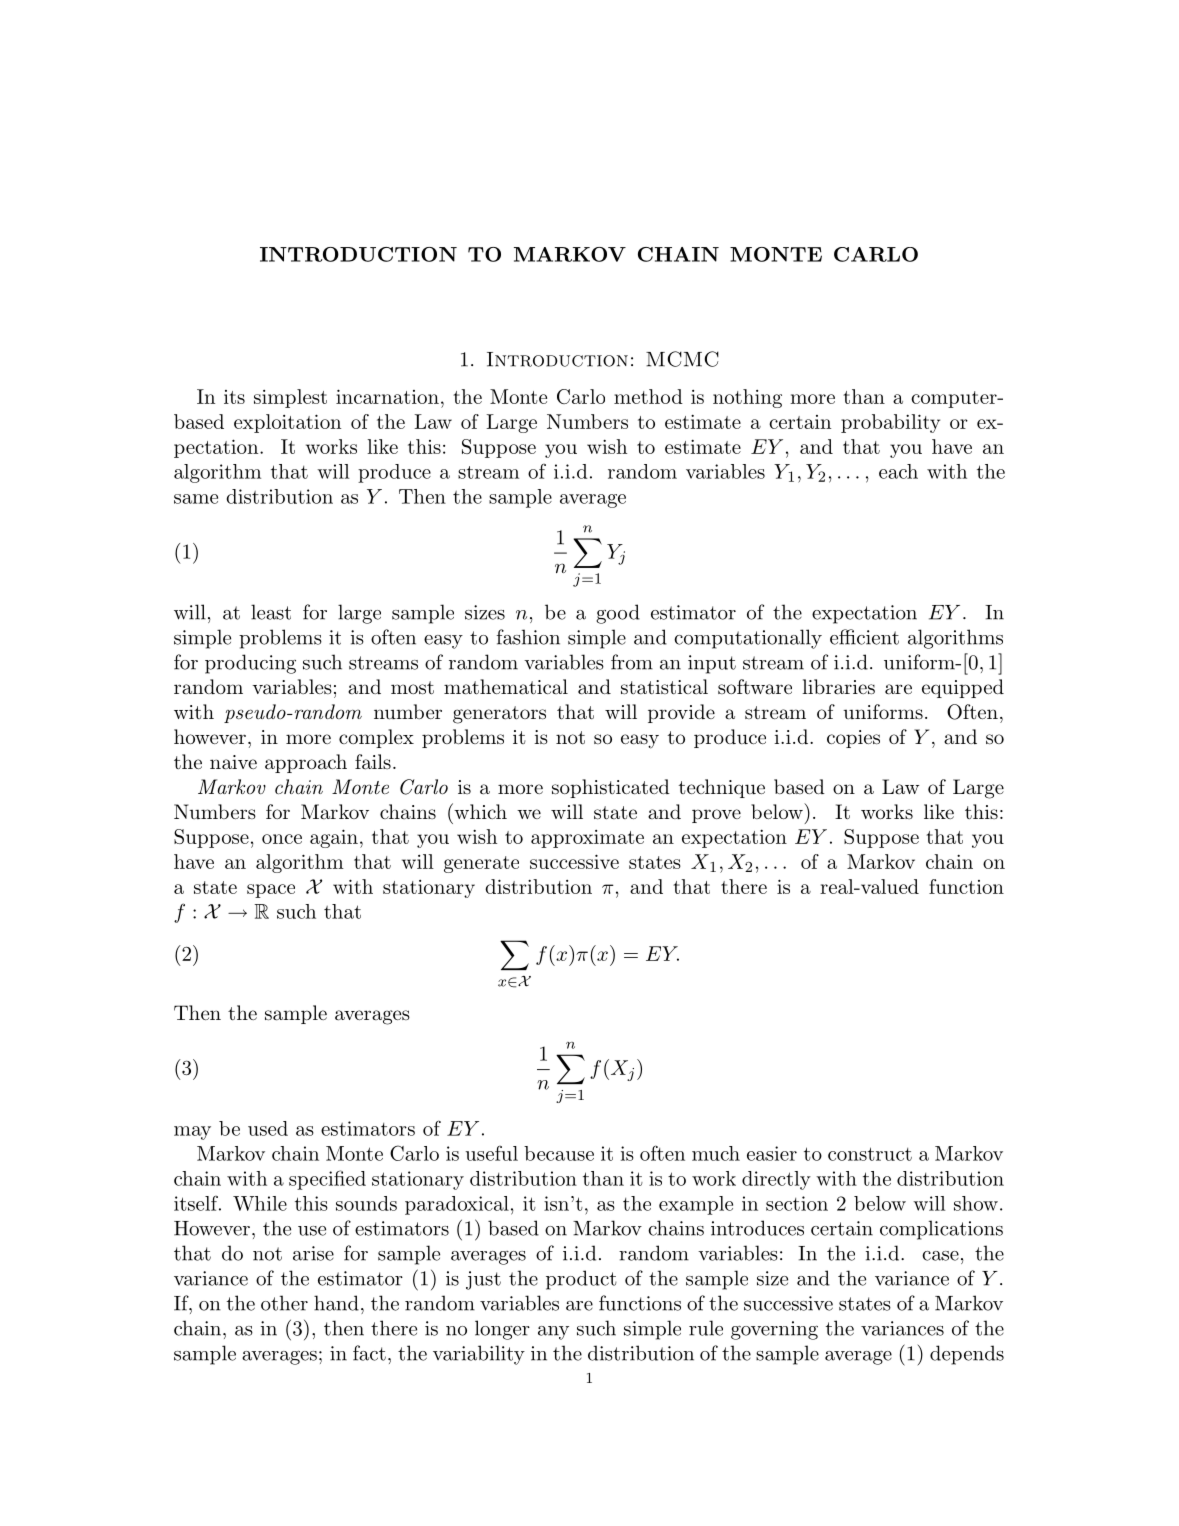 The width and height of the page is (1179, 1526). I want to click on once, so click(282, 839).
